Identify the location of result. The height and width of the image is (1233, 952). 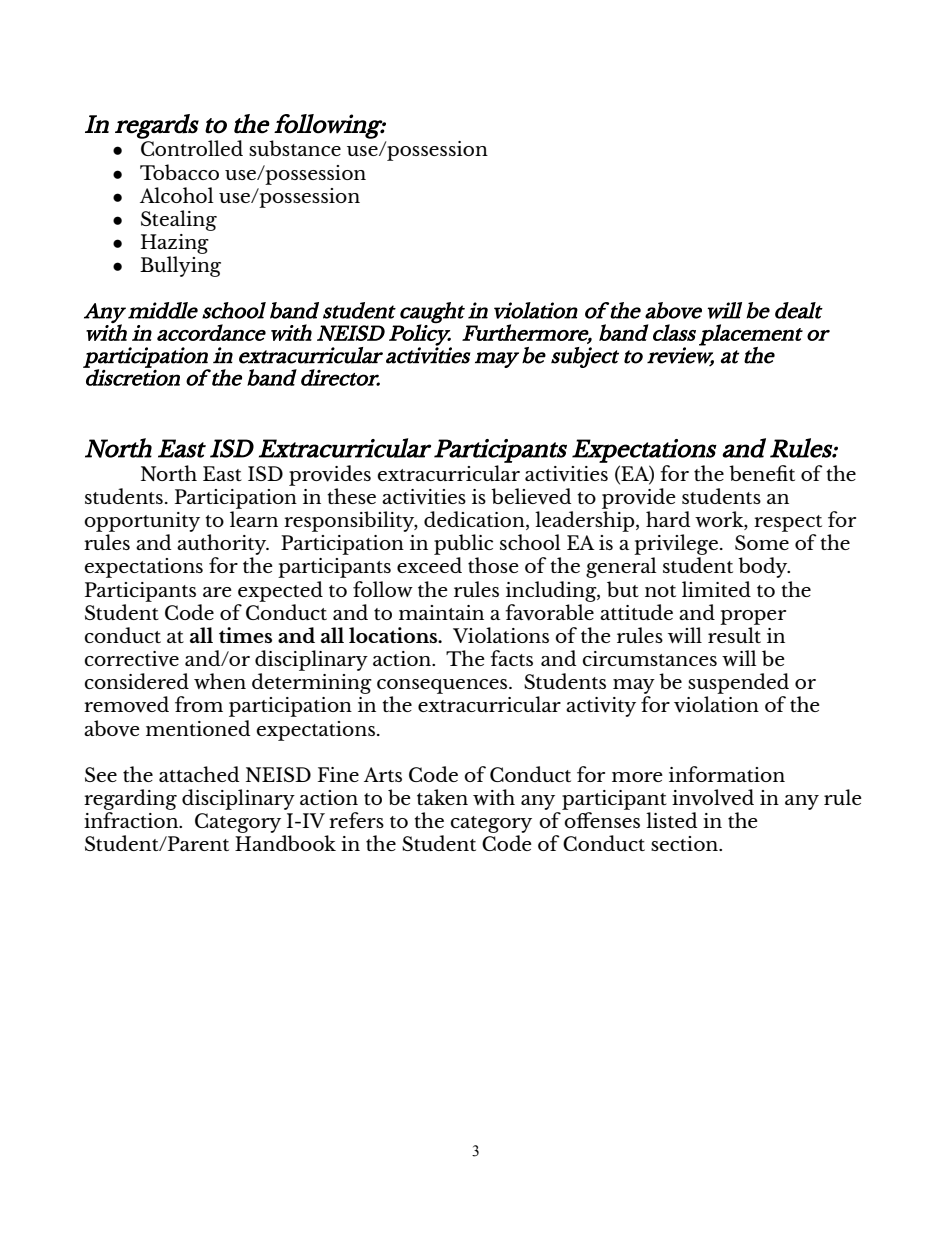
(734, 635).
